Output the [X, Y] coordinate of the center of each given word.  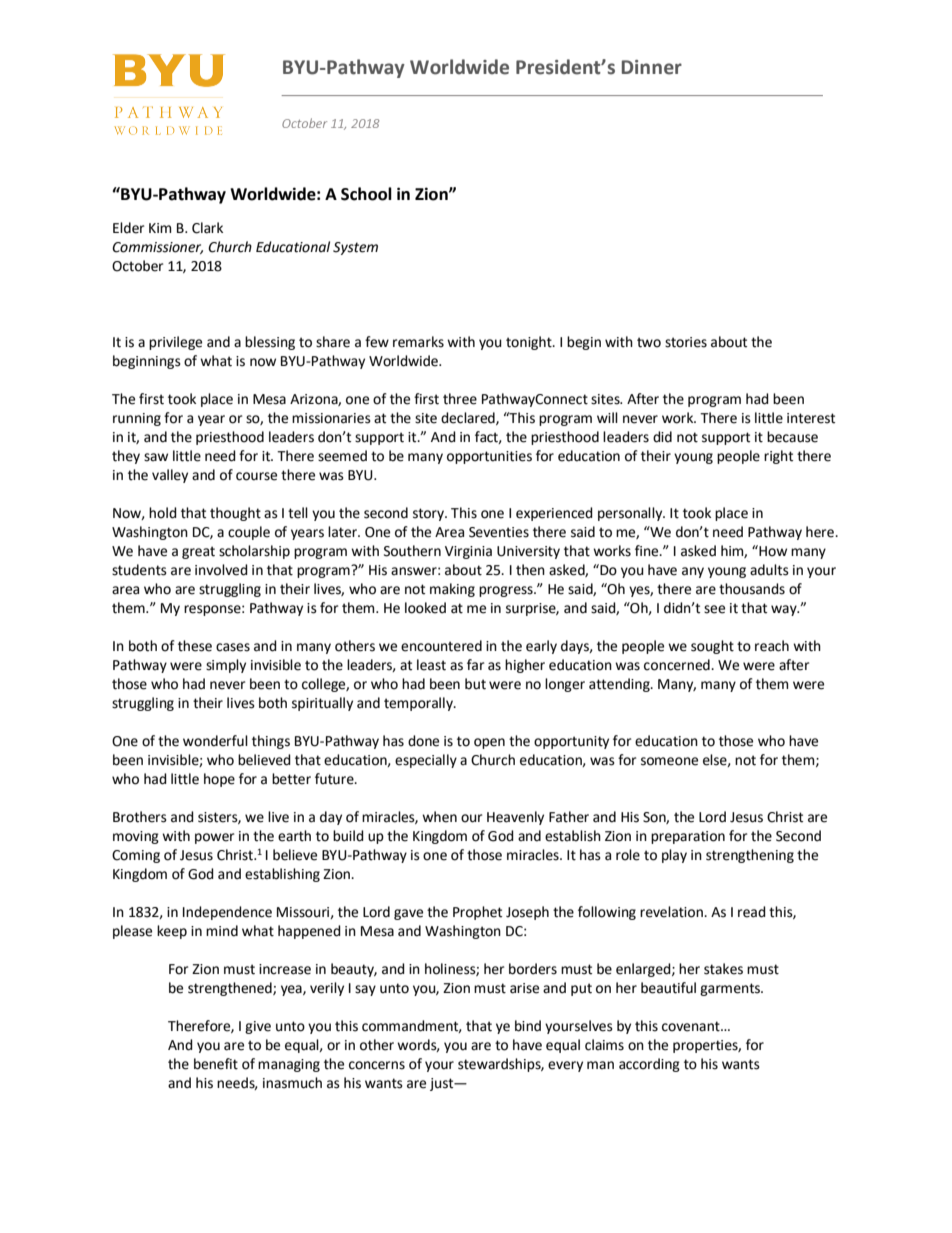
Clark [207, 228]
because [792, 437]
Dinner [652, 67]
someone [669, 761]
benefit [216, 1064]
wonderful [215, 741]
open [489, 743]
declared [469, 418]
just [443, 1084]
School [366, 194]
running [137, 419]
